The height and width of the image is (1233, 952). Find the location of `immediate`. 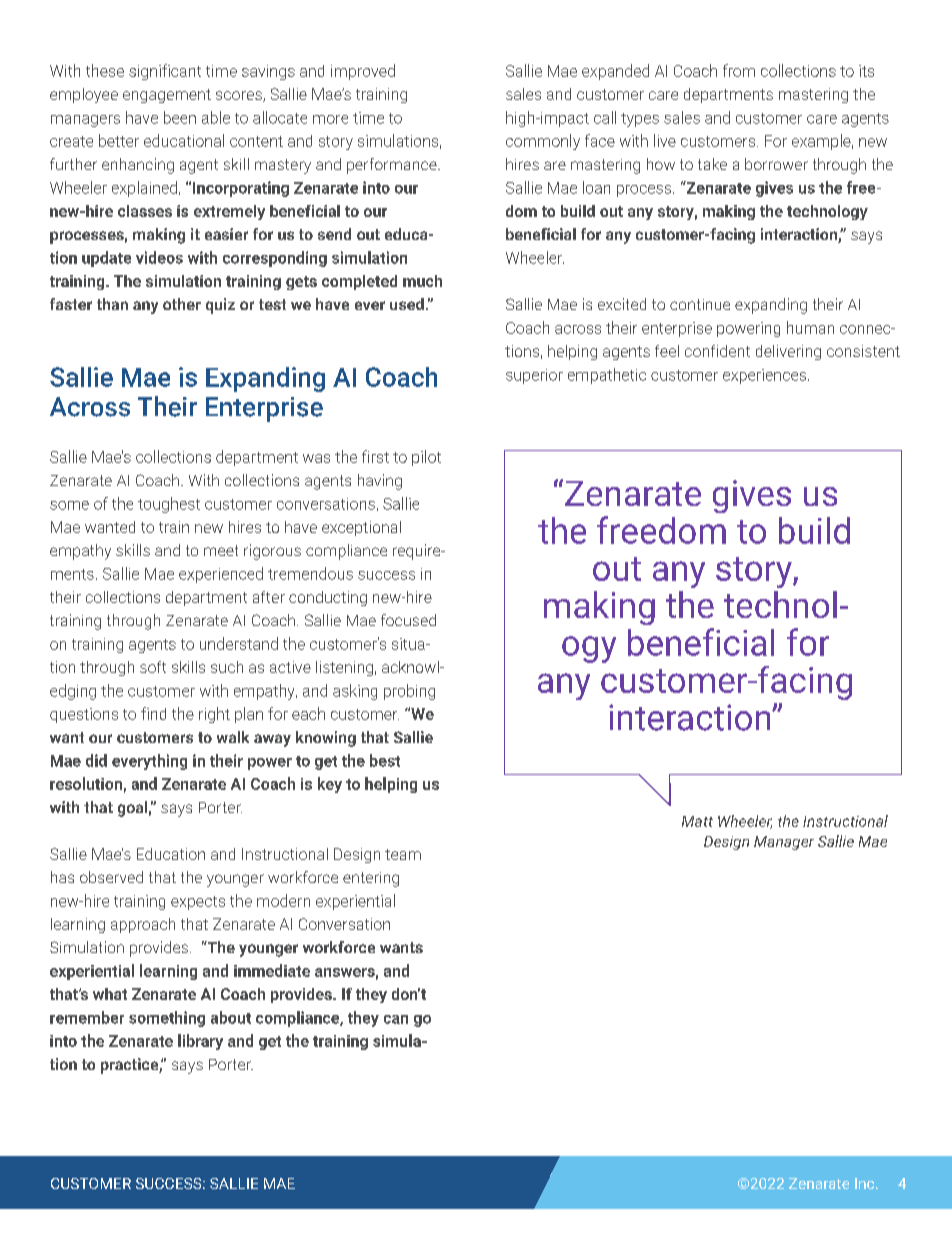

immediate is located at coordinates (272, 970).
